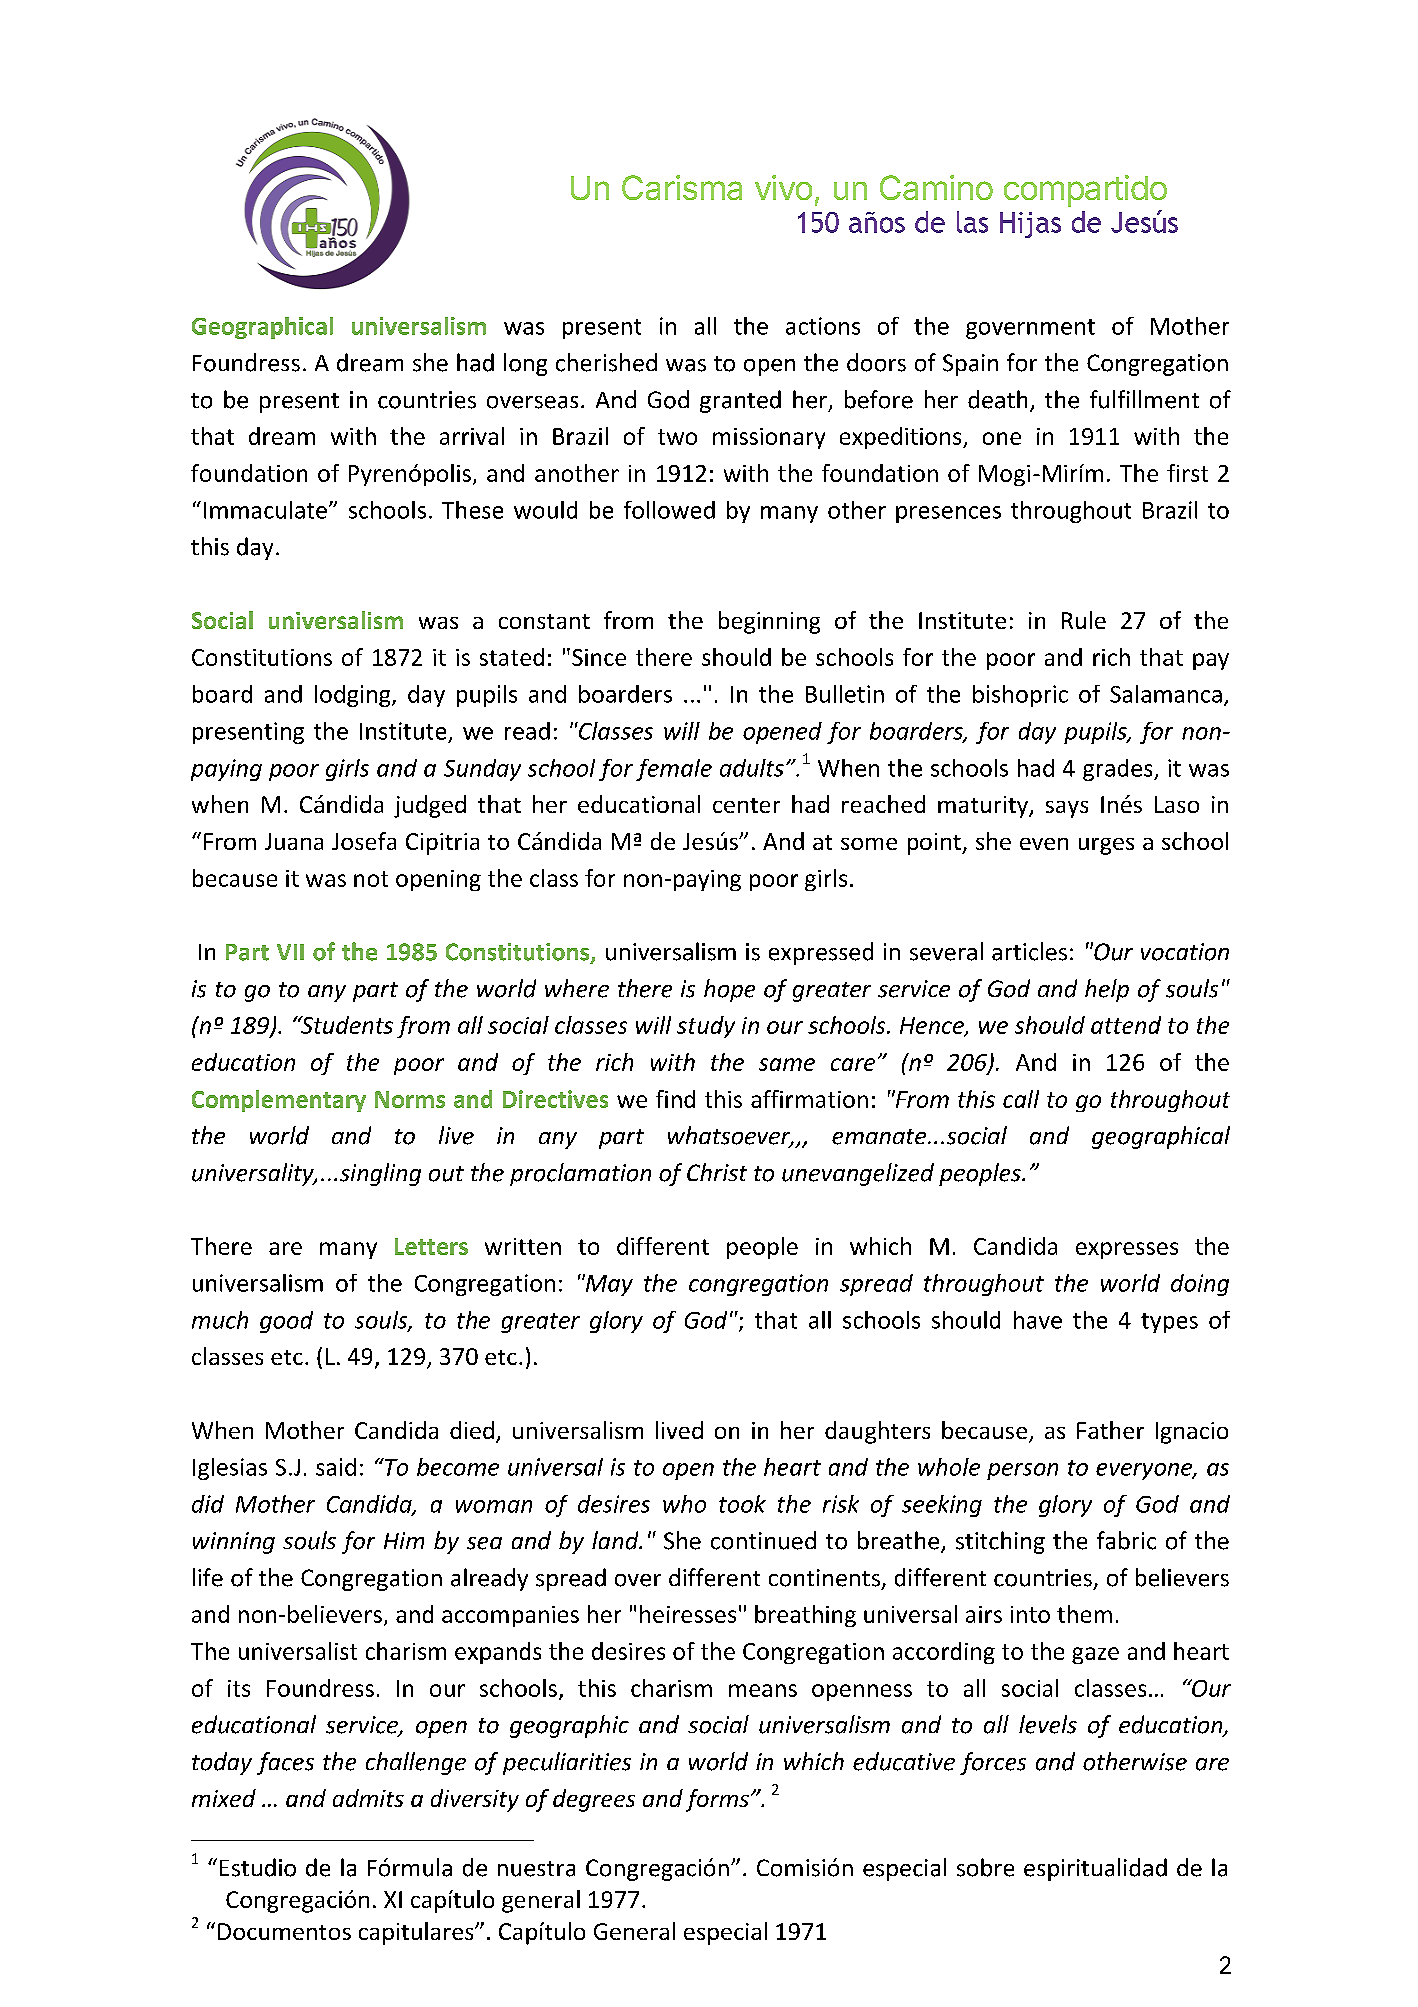 Image resolution: width=1418 pixels, height=2007 pixels. Describe the element at coordinates (1126, 1025) in the image. I see `attend` at that location.
